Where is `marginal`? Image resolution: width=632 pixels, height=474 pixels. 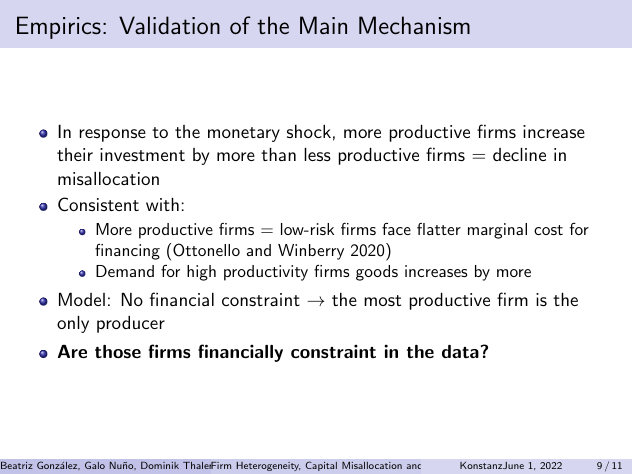
marginal is located at coordinates (497, 231).
